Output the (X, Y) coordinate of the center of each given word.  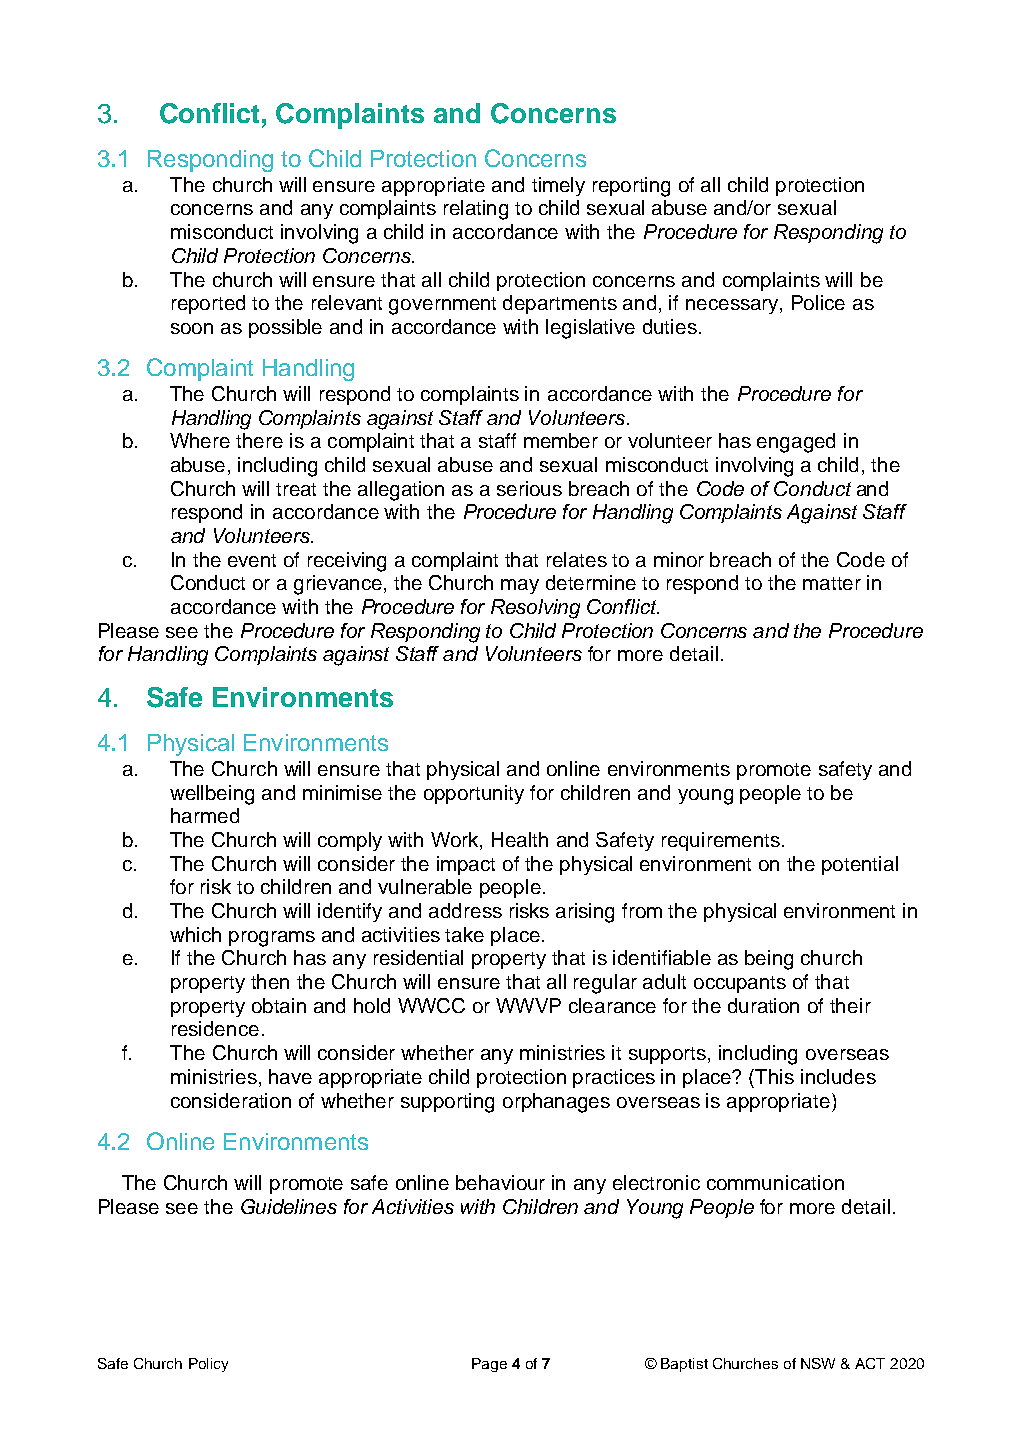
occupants (740, 984)
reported (208, 304)
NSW (818, 1363)
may (520, 586)
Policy (208, 1365)
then (270, 981)
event (252, 560)
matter (832, 583)
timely (558, 186)
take (464, 934)
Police (818, 302)
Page (489, 1365)
